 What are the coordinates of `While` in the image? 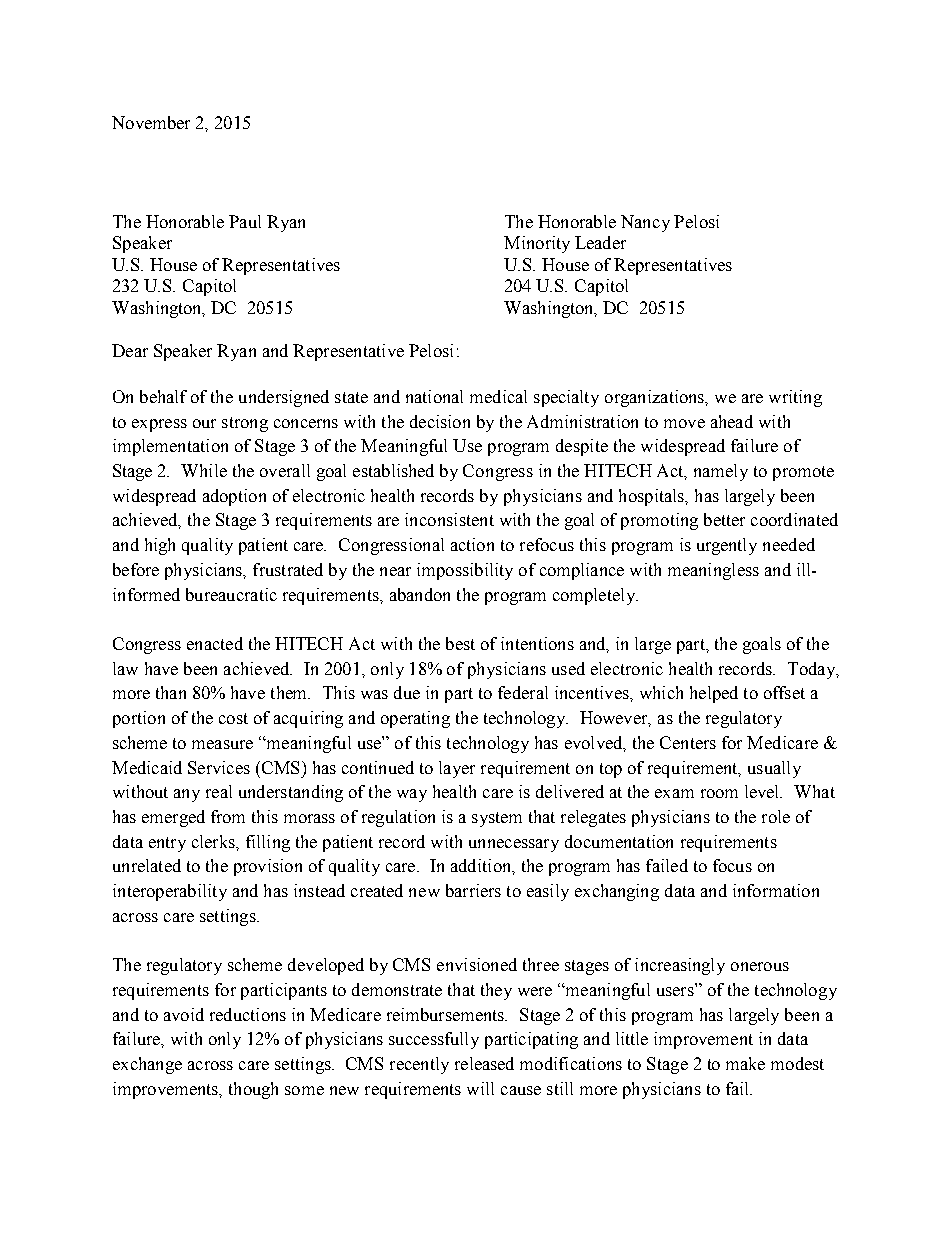 It's located at (204, 470).
